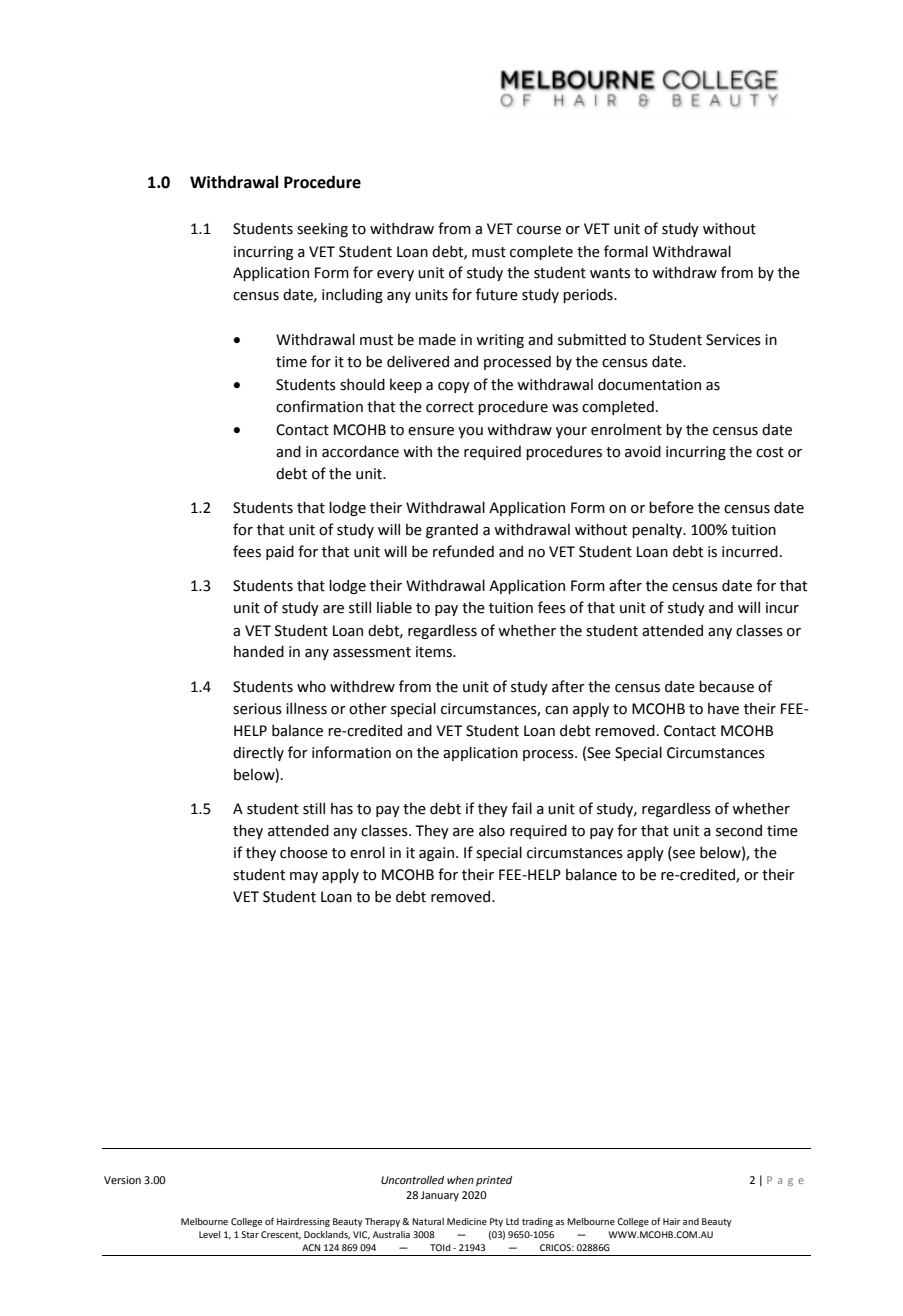 Image resolution: width=903 pixels, height=1316 pixels. I want to click on granted, so click(452, 531).
